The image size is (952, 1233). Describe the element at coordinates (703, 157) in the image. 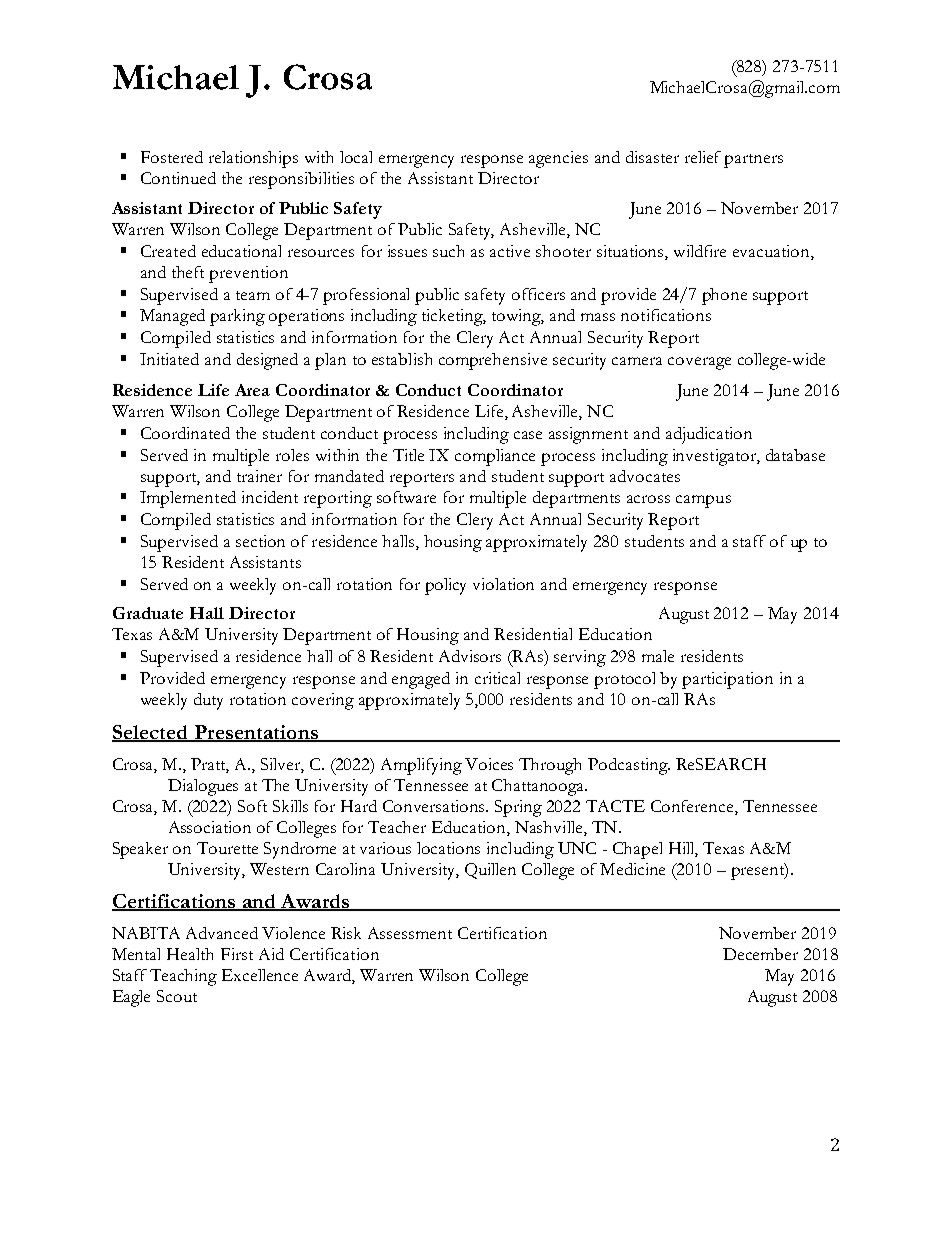

I see `relief` at that location.
